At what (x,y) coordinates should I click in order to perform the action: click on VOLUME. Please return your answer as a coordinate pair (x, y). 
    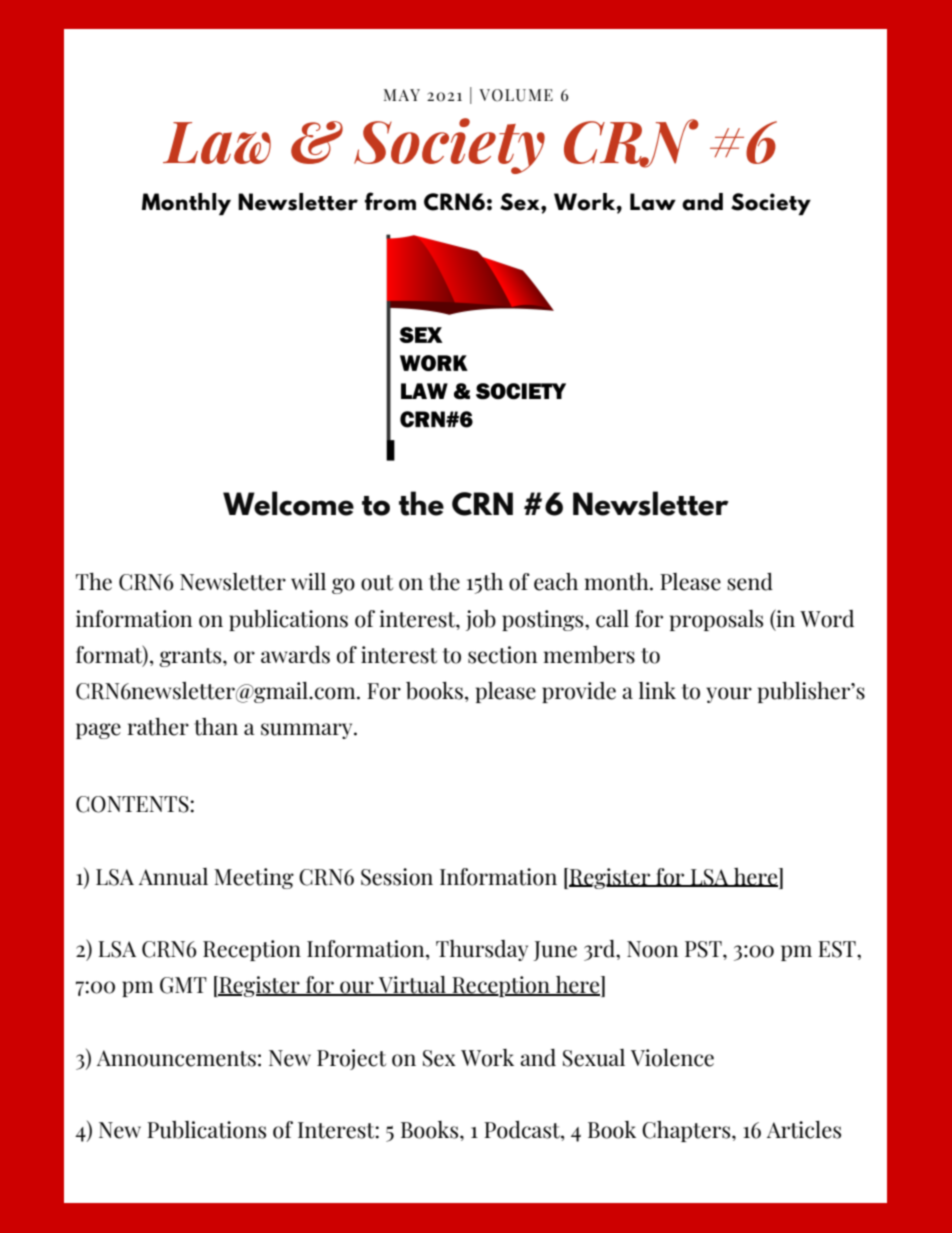
    Looking at the image, I should click on (516, 95).
